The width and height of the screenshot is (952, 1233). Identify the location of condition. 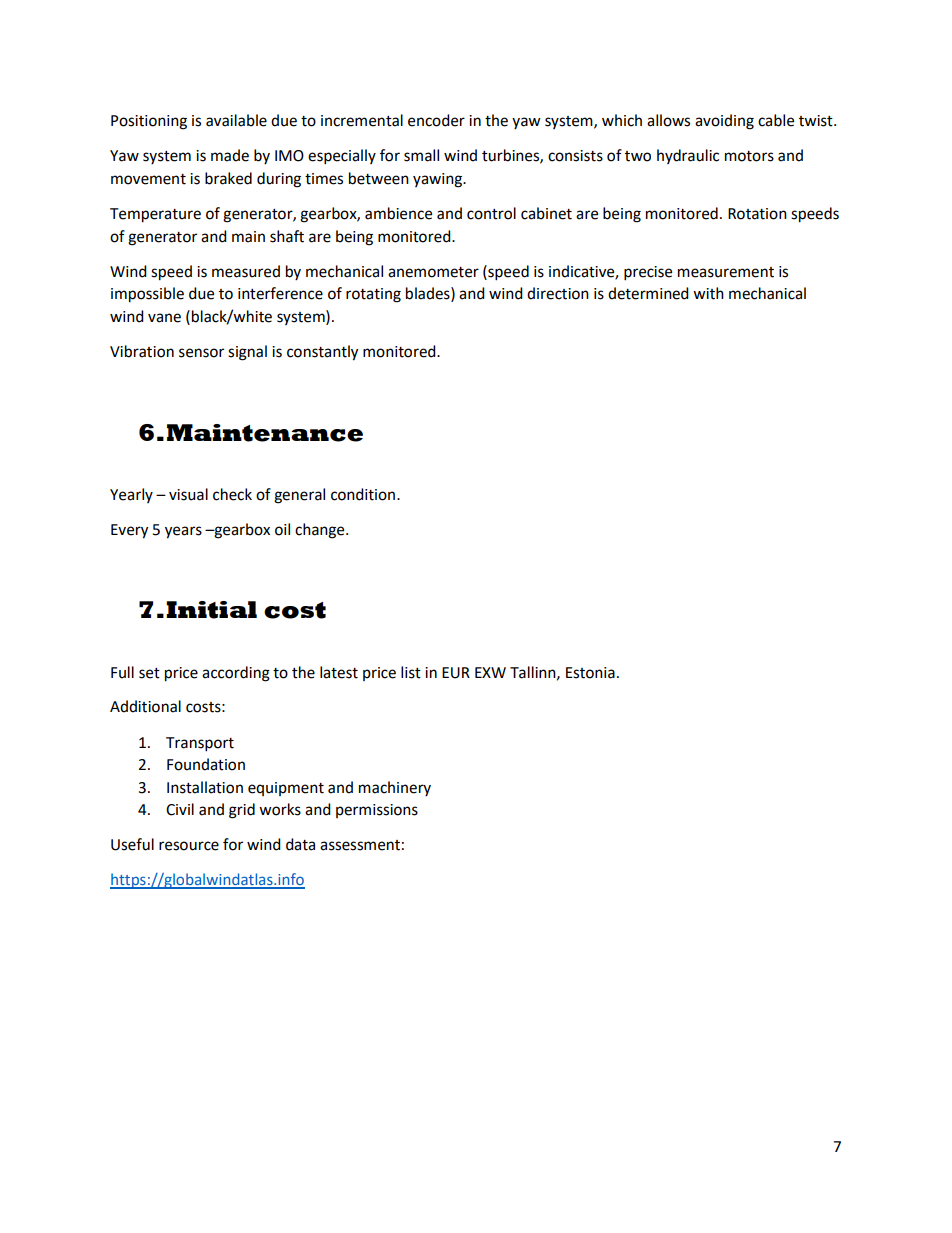
(364, 494).
